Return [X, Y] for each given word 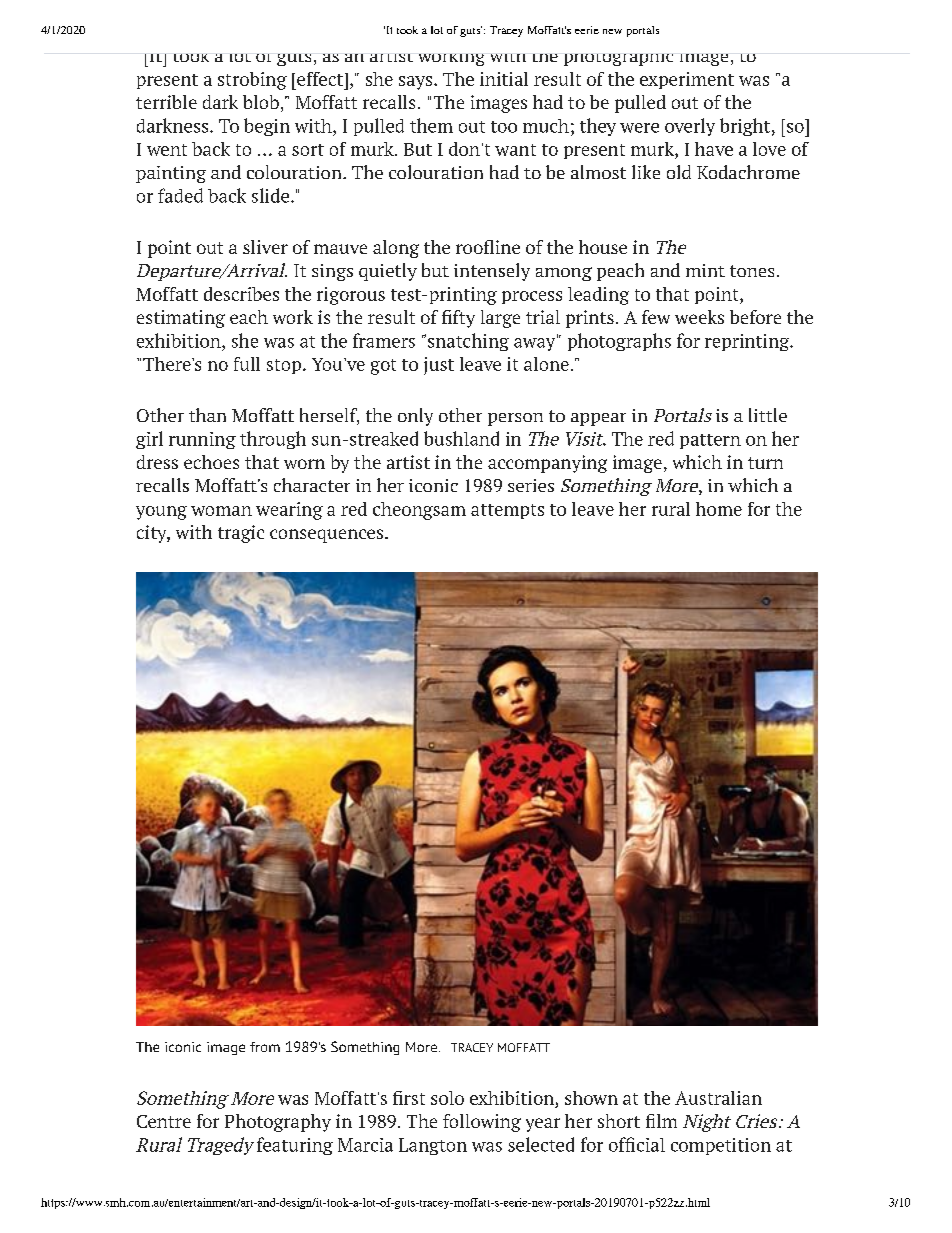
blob [261, 102]
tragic [241, 534]
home [719, 509]
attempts [507, 511]
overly [690, 127]
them [431, 125]
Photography [278, 1123]
